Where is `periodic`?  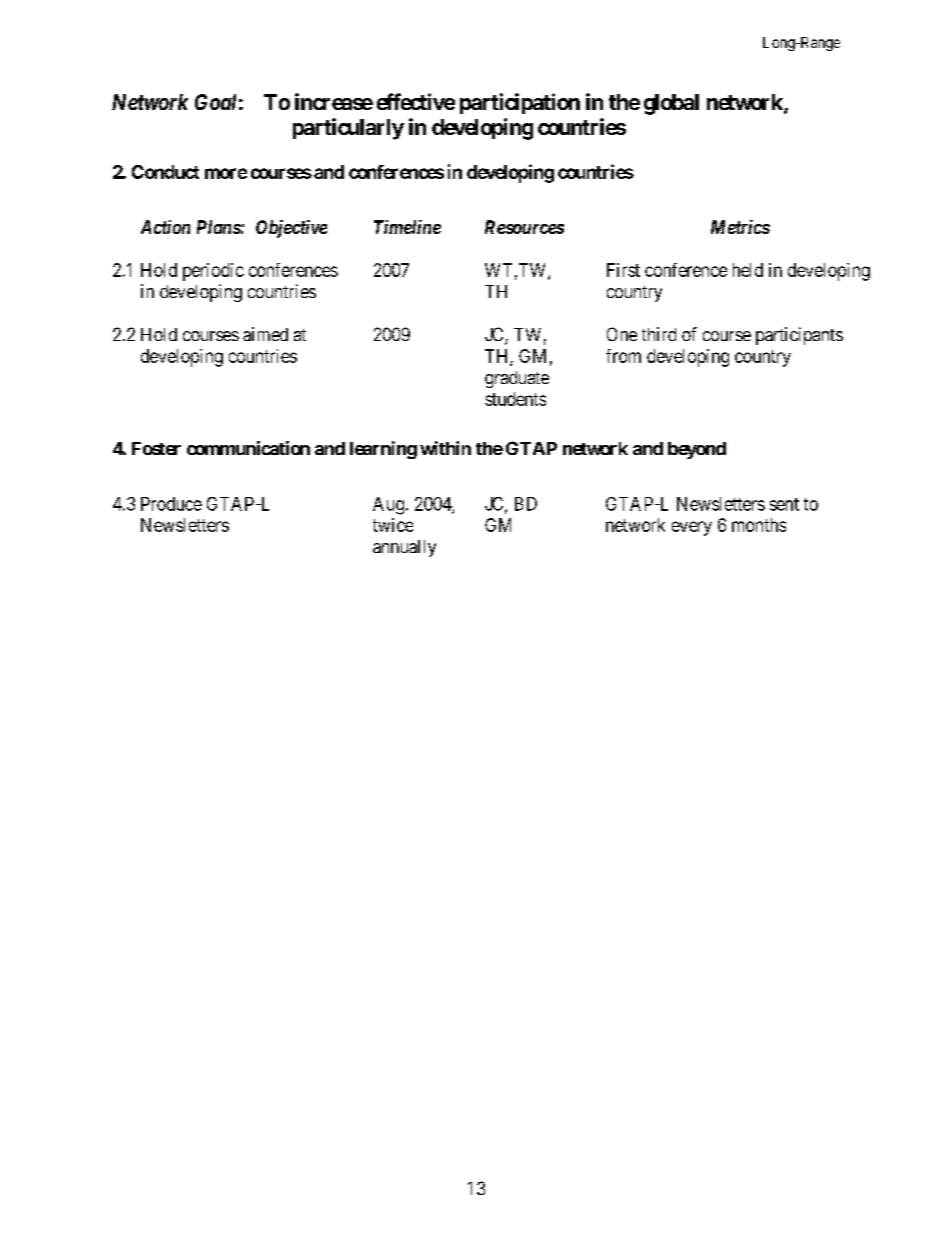
periodic is located at coordinates (213, 272).
